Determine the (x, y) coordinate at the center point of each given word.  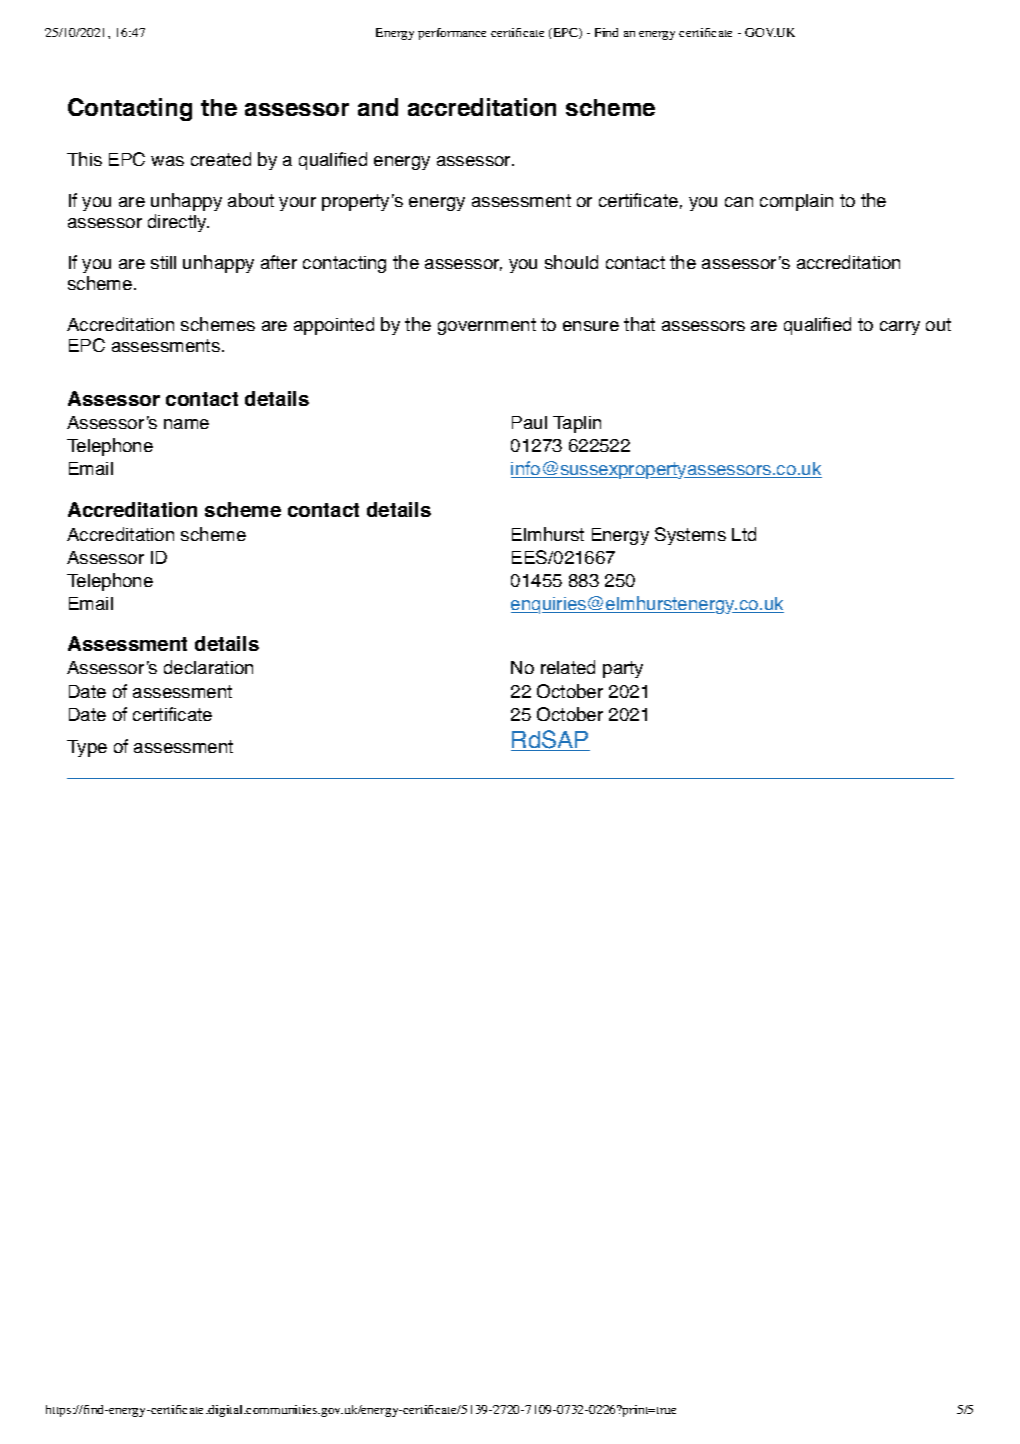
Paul (529, 422)
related (568, 667)
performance (452, 34)
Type (87, 748)
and (378, 107)
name (186, 424)
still (163, 262)
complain (796, 202)
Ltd (744, 534)
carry (900, 328)
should (571, 262)
